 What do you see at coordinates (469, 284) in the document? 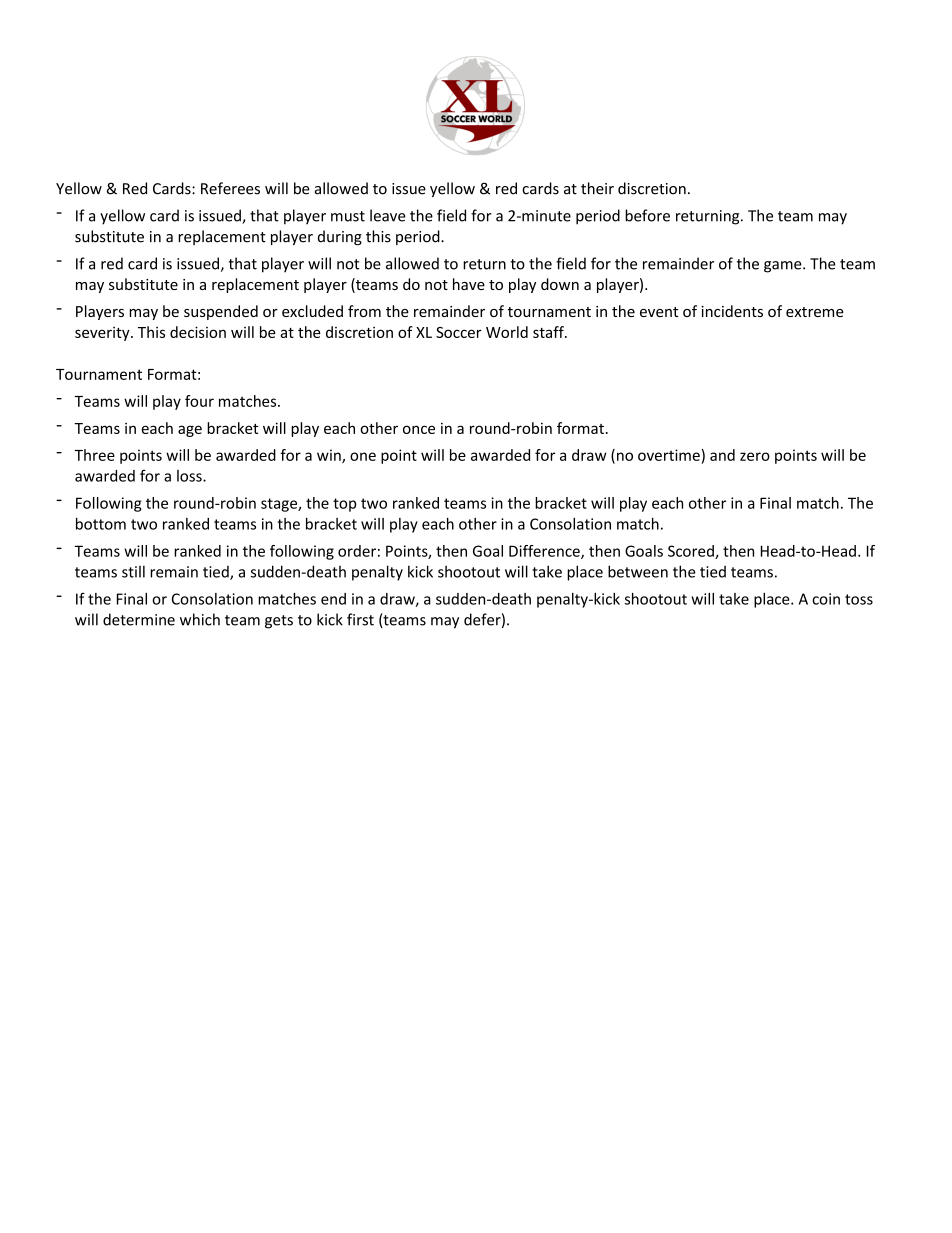
I see `have` at bounding box center [469, 284].
